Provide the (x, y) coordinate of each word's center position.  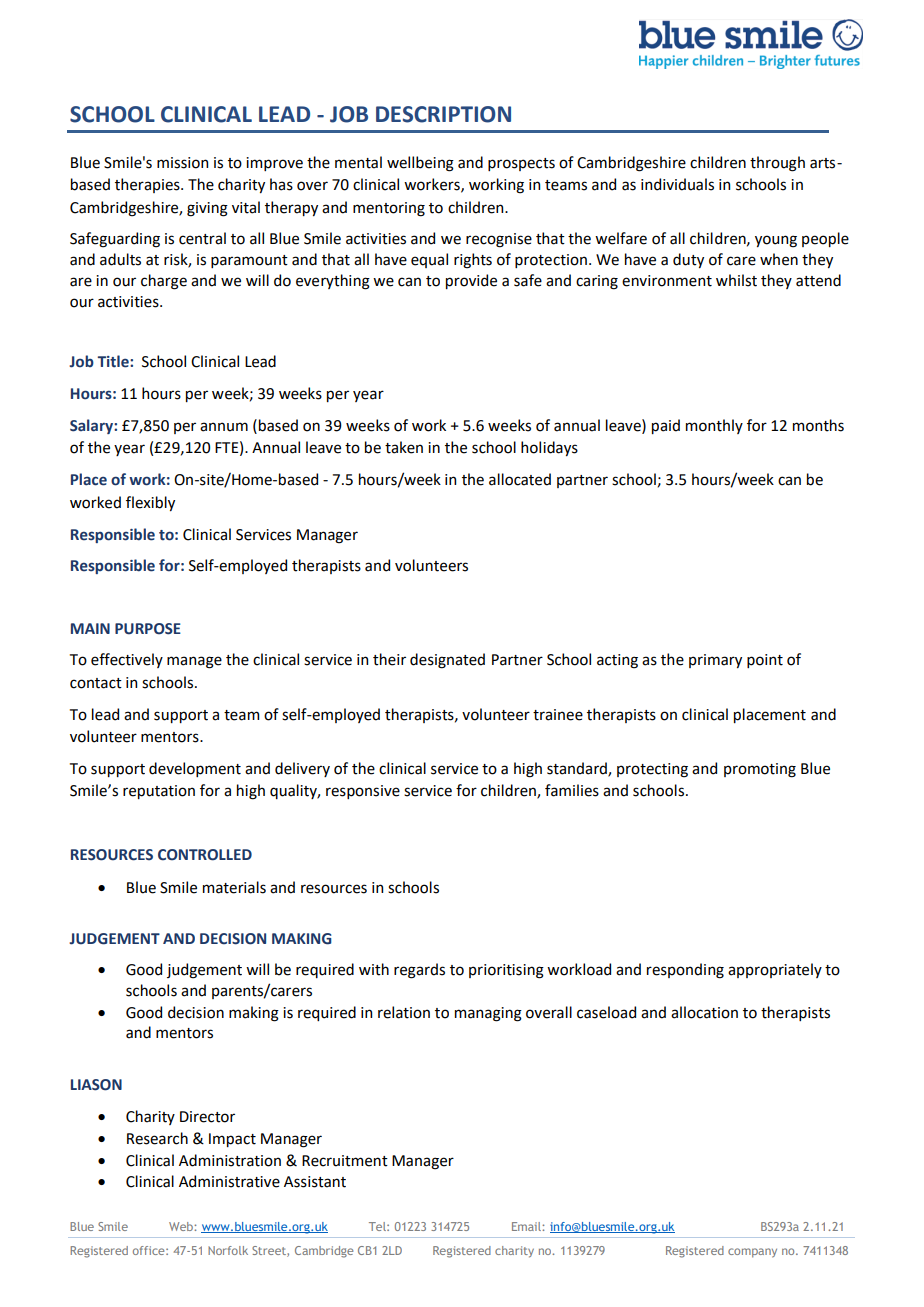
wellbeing (420, 164)
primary (715, 661)
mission (182, 163)
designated (447, 661)
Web (182, 1226)
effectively (127, 660)
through (777, 164)
